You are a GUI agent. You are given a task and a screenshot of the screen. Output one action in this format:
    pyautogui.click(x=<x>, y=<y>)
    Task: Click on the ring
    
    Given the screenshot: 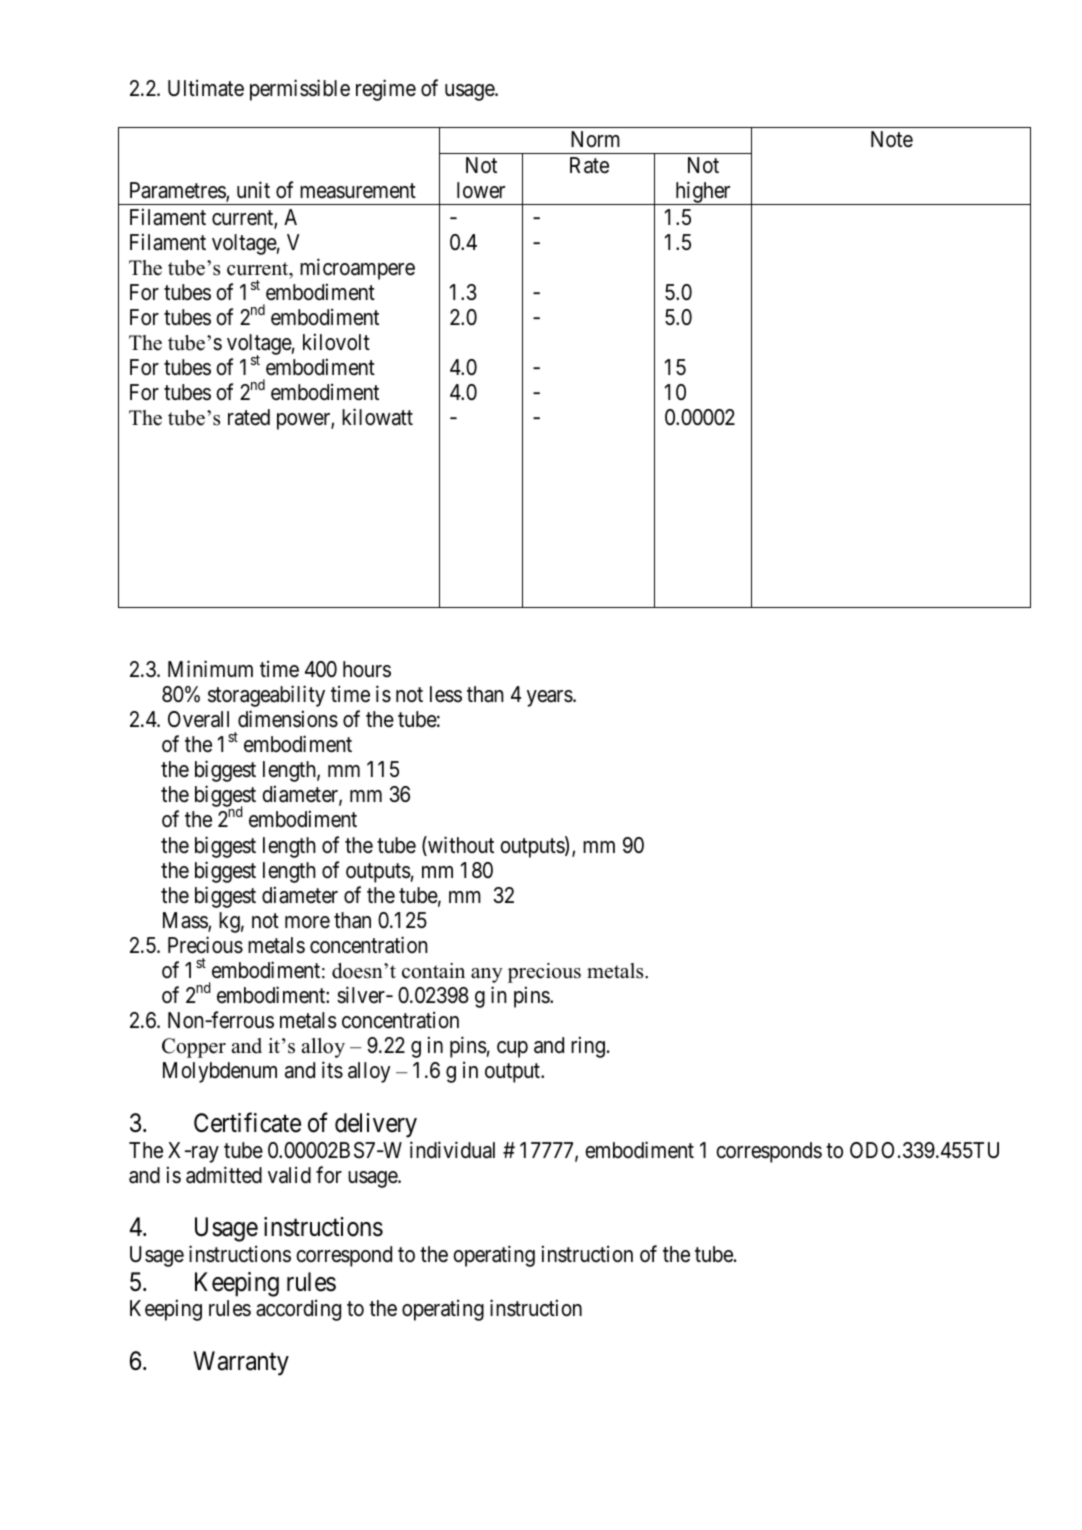 What is the action you would take?
    pyautogui.click(x=588, y=1047)
